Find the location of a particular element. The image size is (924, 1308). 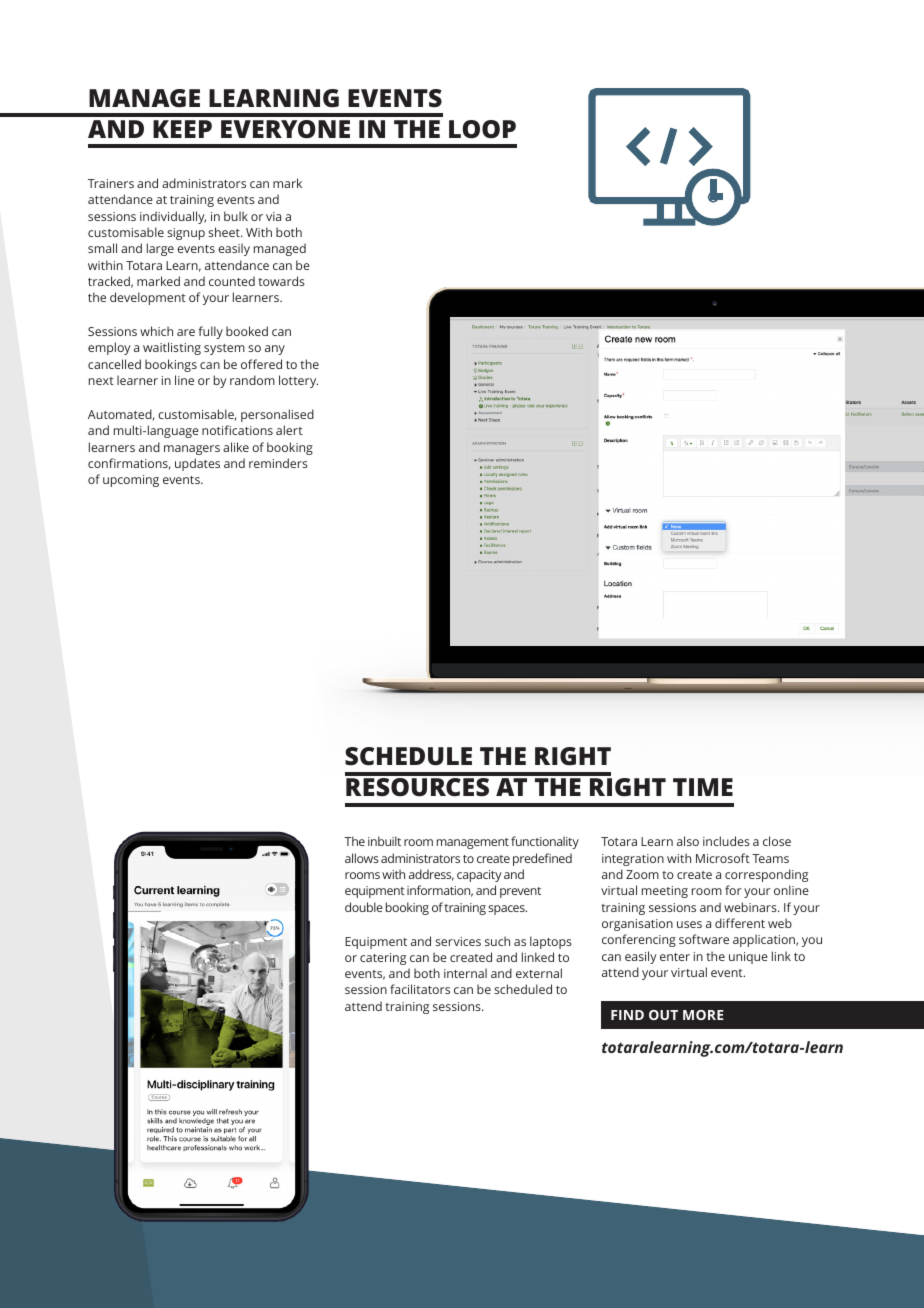

upcoming is located at coordinates (131, 481).
